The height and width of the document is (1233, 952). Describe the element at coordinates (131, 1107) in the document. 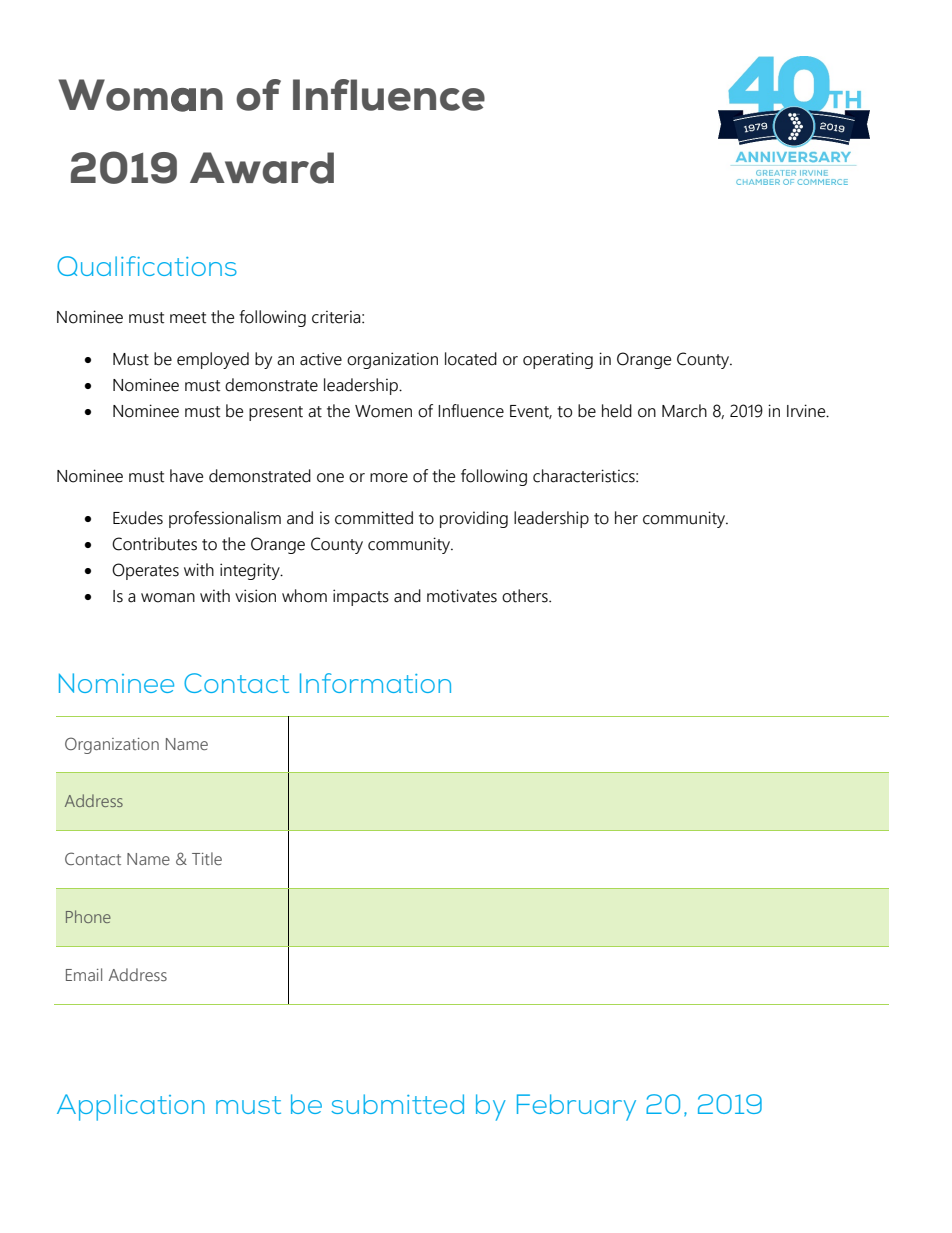

I see `Application` at that location.
